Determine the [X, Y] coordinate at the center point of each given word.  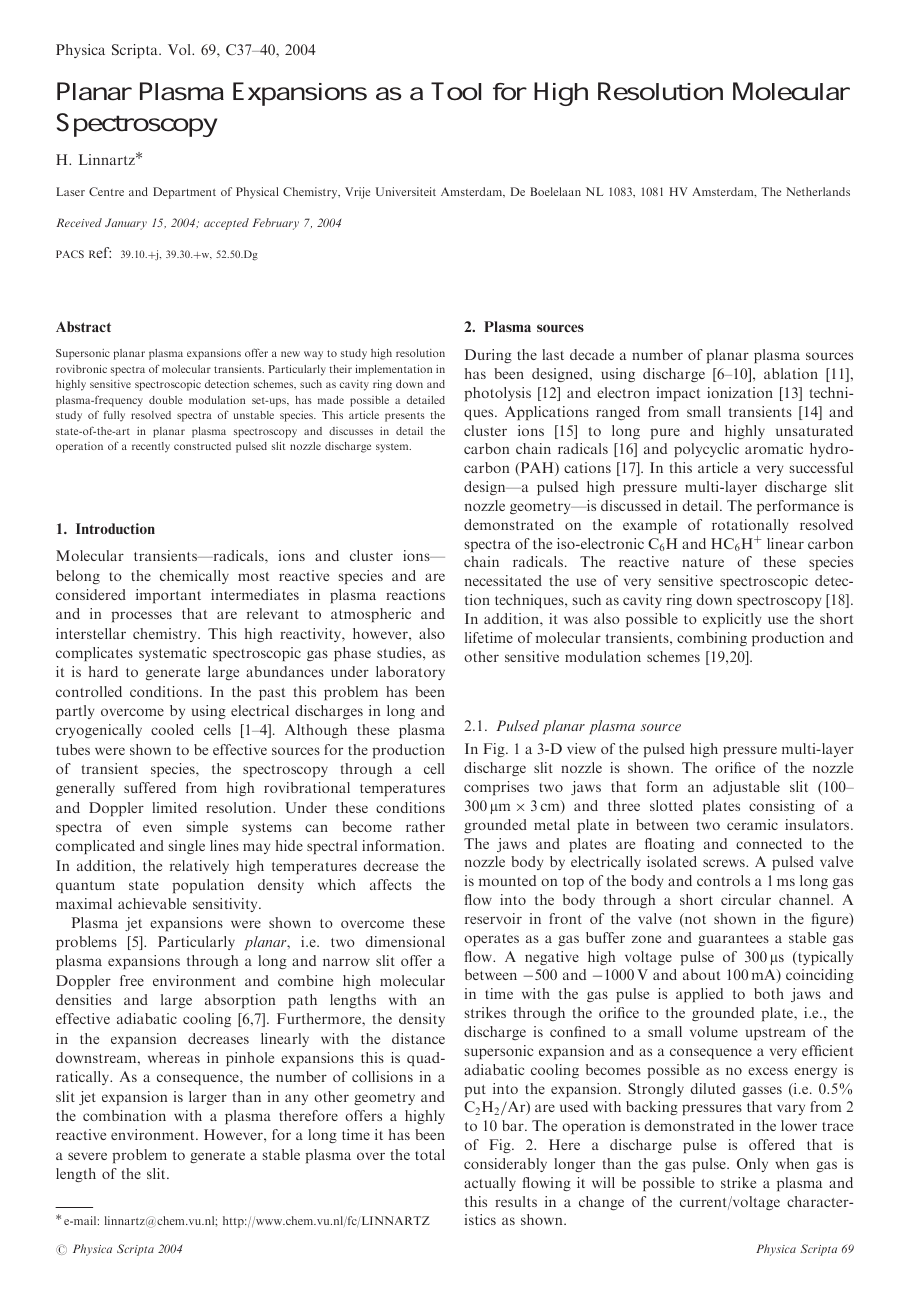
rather [425, 826]
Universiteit [406, 191]
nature [703, 562]
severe [87, 1156]
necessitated [503, 580]
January [126, 224]
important [168, 596]
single [187, 847]
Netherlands [818, 191]
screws [725, 863]
